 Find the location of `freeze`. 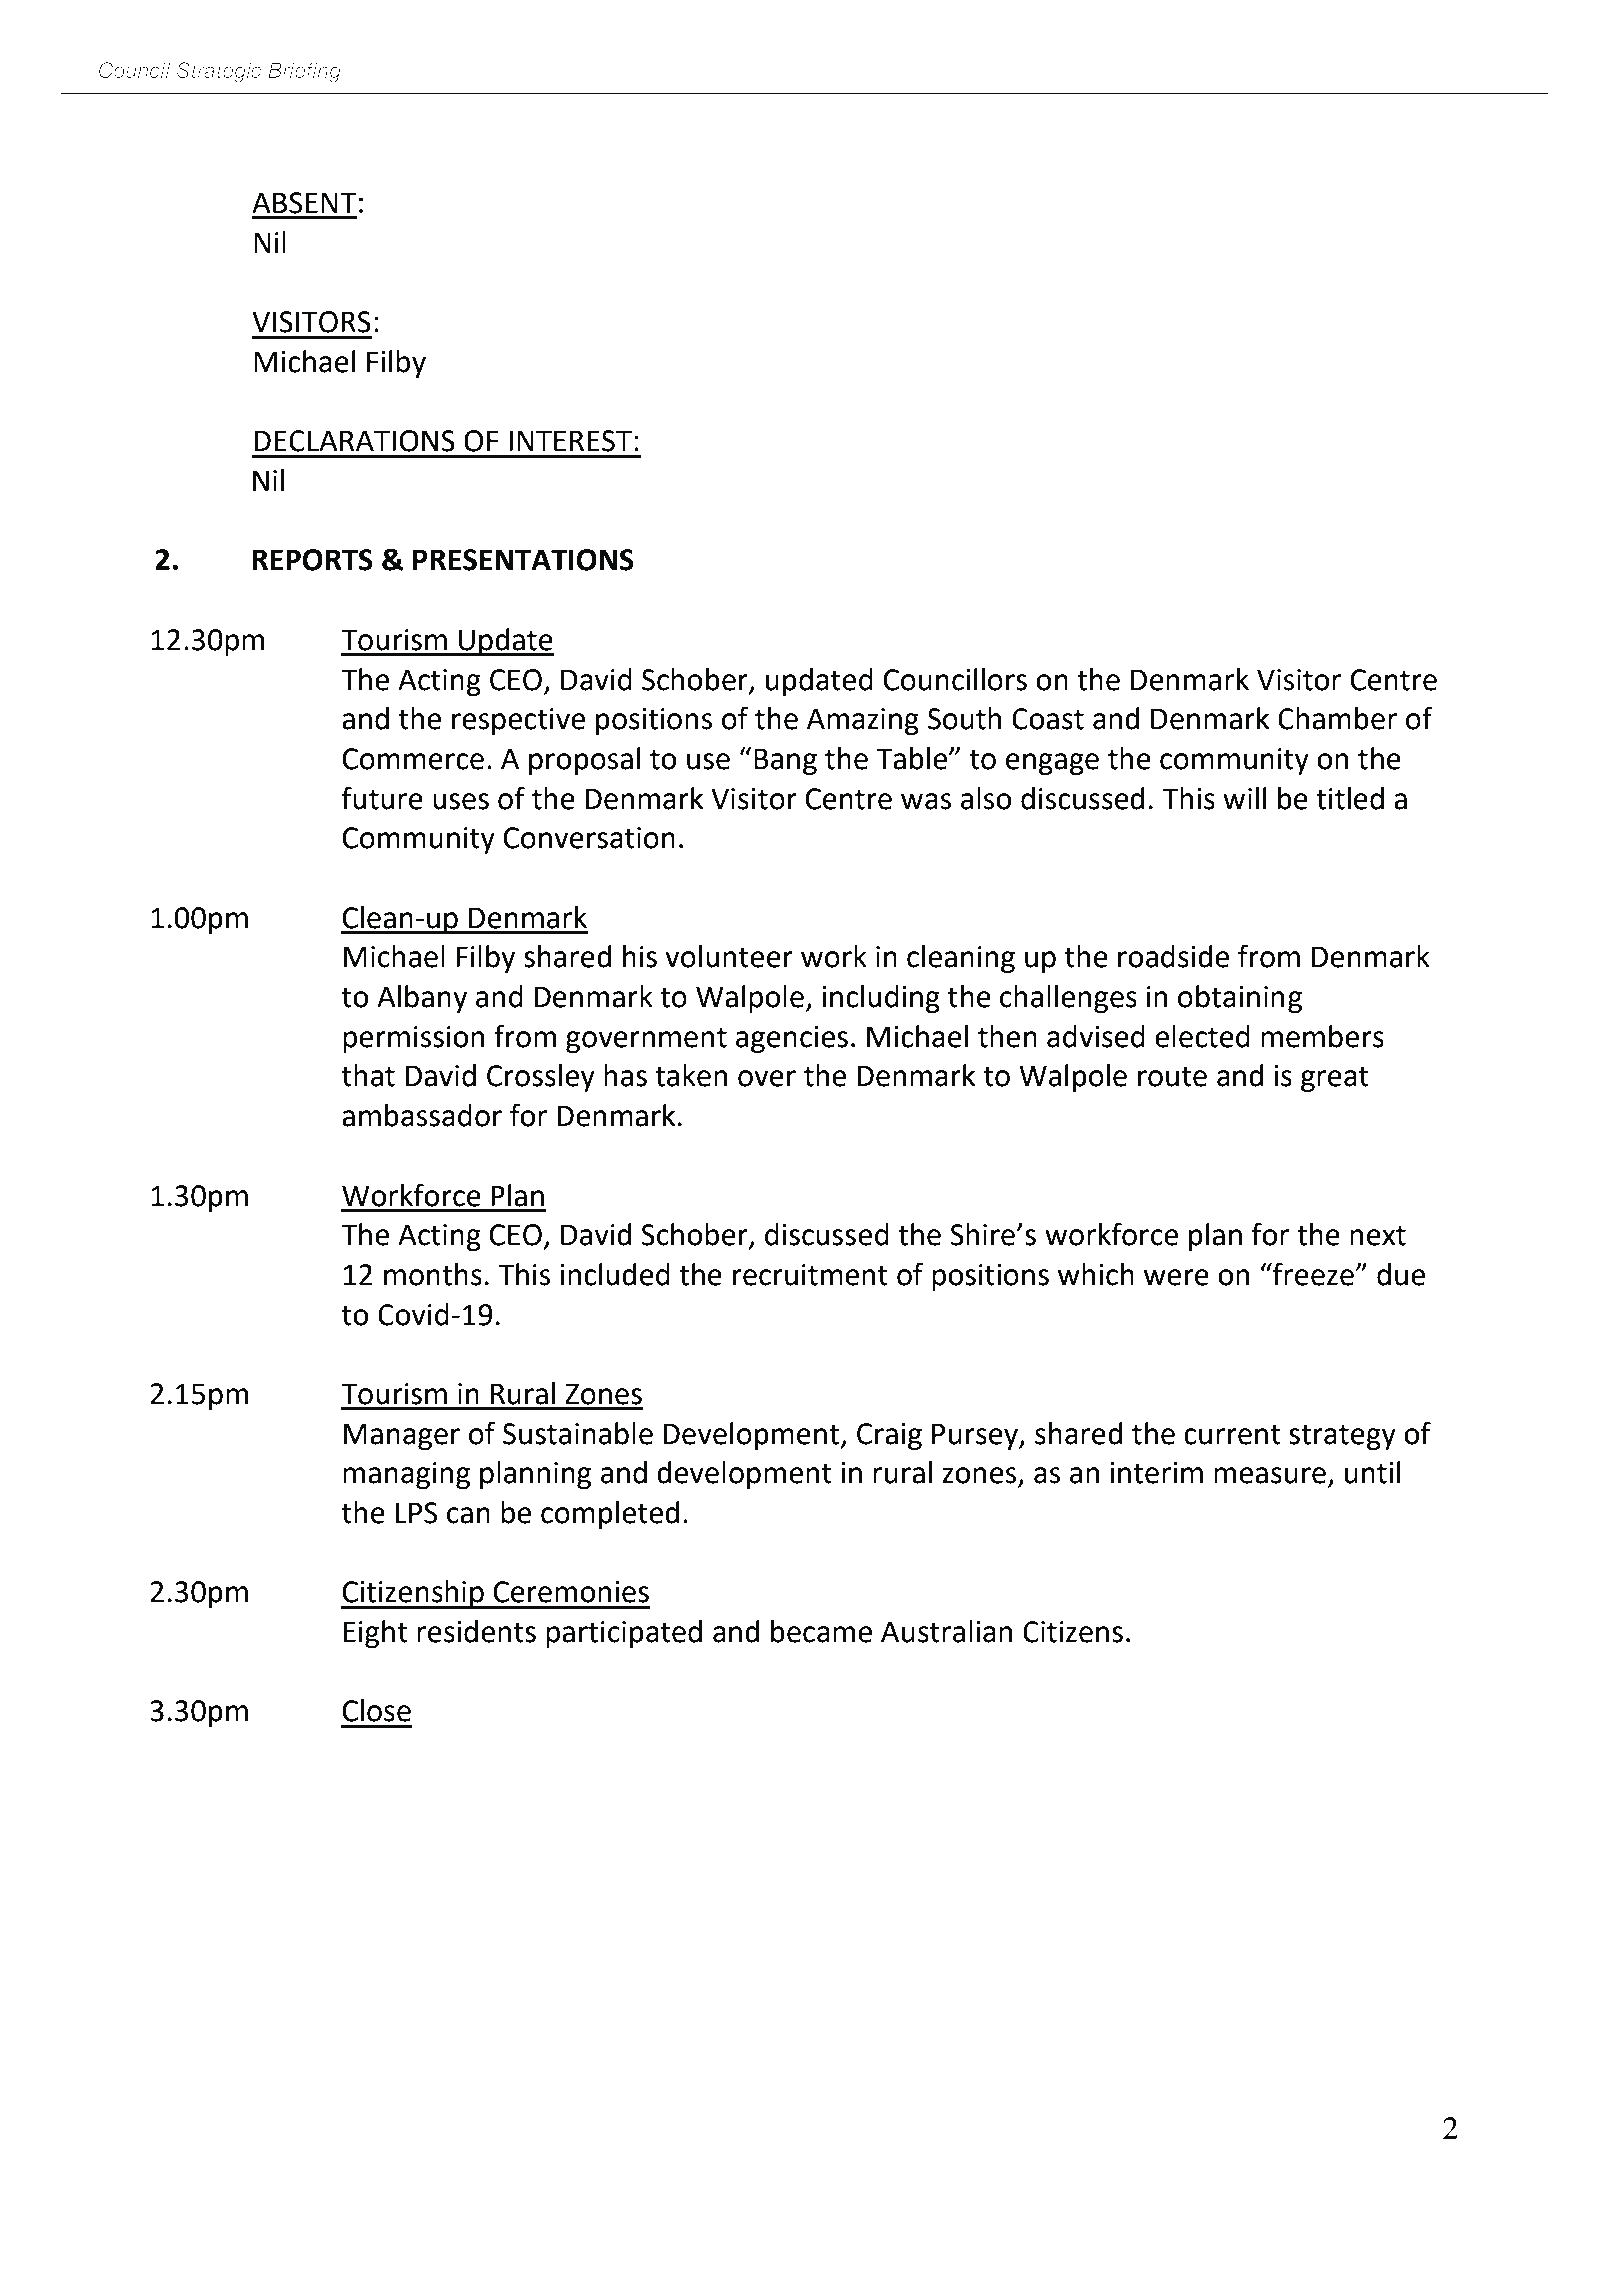

freeze is located at coordinates (1313, 1274).
